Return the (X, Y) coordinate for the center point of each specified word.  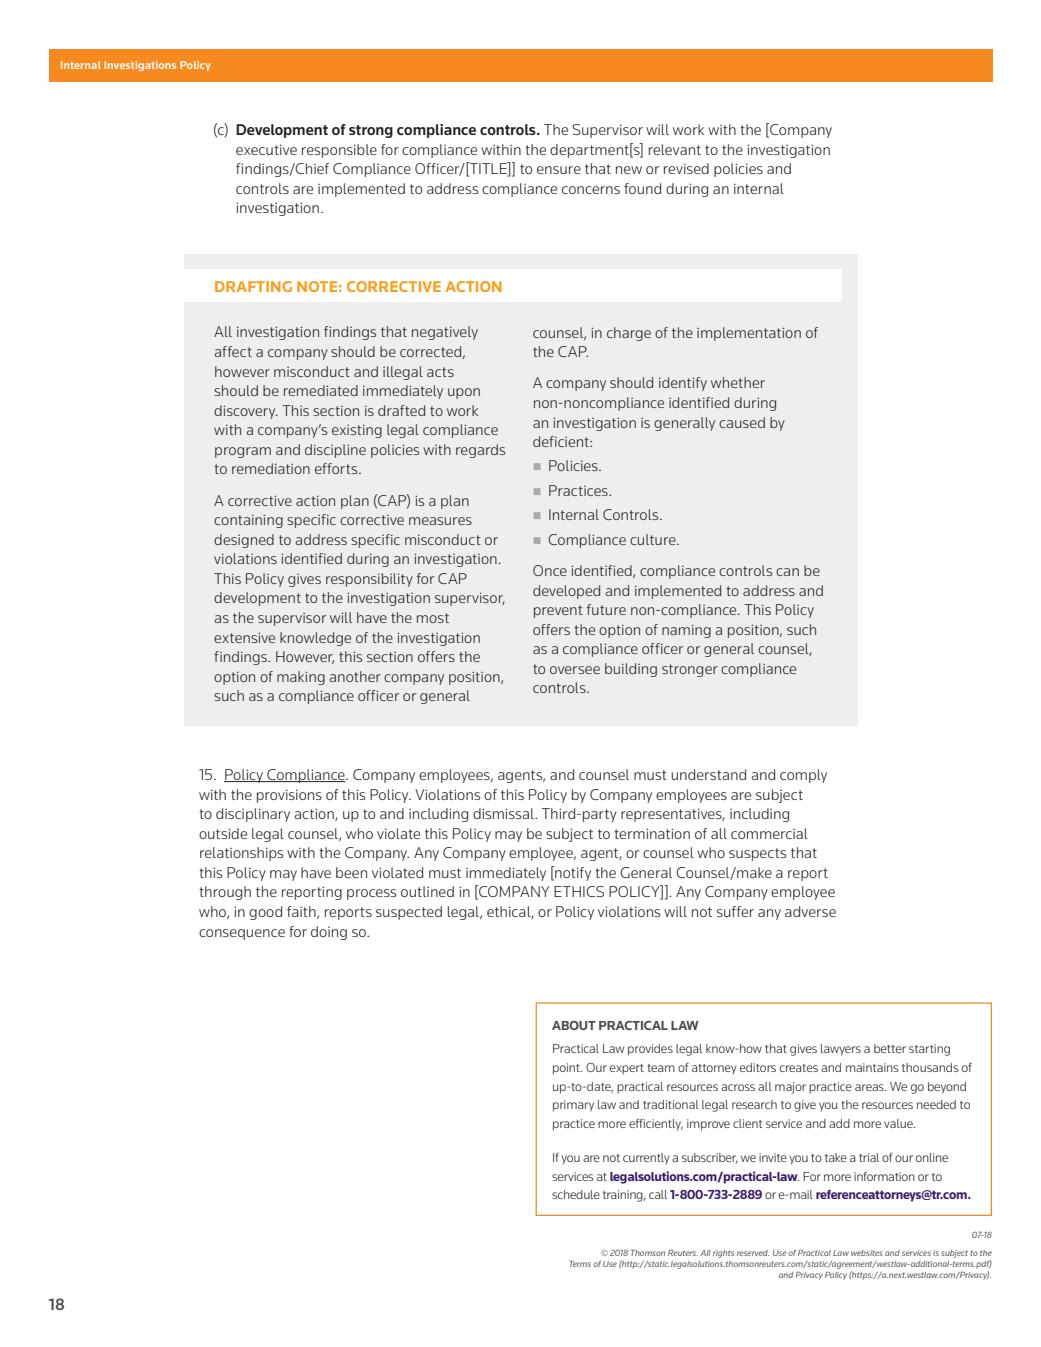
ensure (559, 170)
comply (803, 776)
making (301, 678)
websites (867, 1253)
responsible (339, 151)
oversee (575, 670)
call (658, 1194)
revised (686, 168)
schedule (576, 1194)
